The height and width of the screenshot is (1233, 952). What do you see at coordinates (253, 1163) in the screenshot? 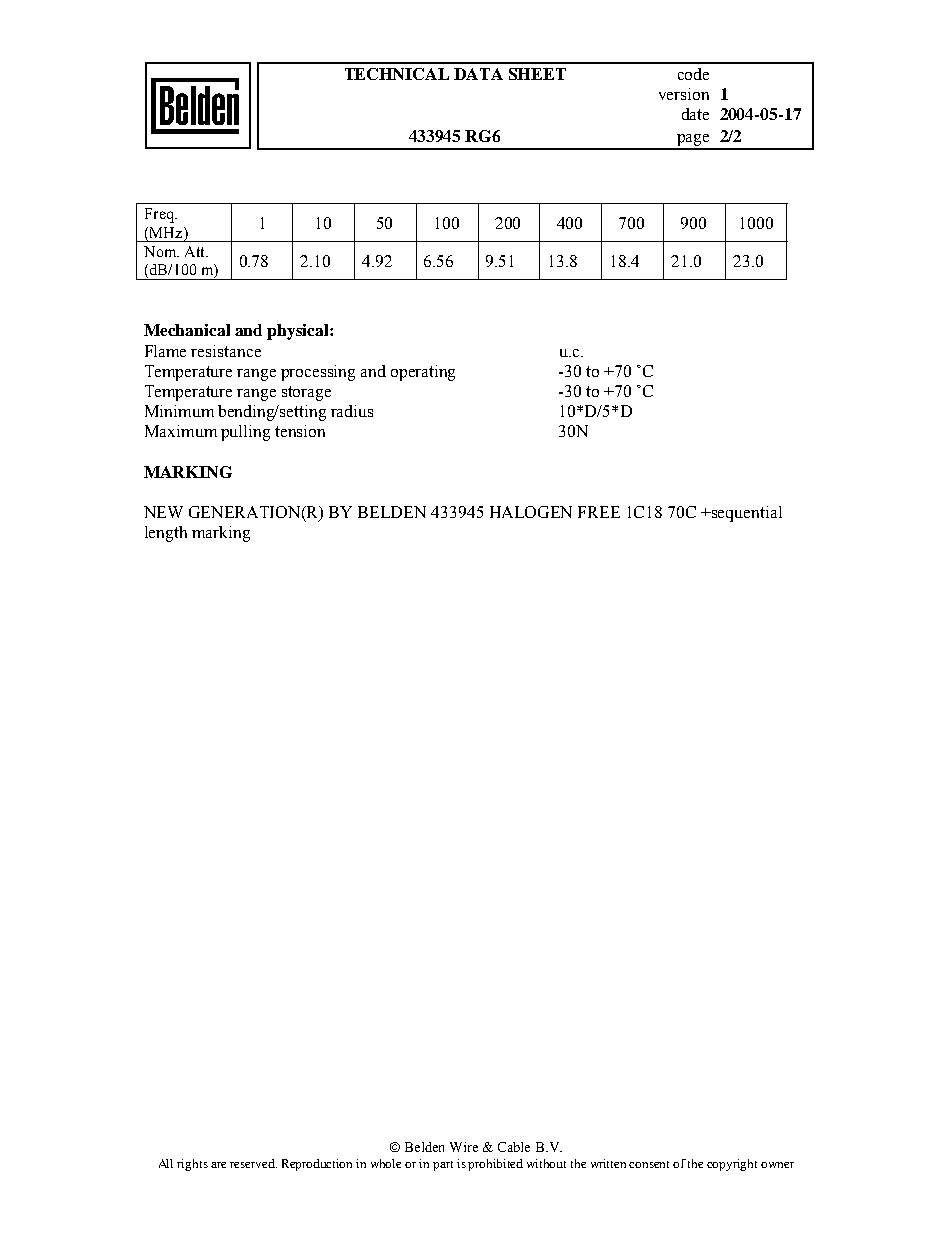
I see `reserved` at bounding box center [253, 1163].
